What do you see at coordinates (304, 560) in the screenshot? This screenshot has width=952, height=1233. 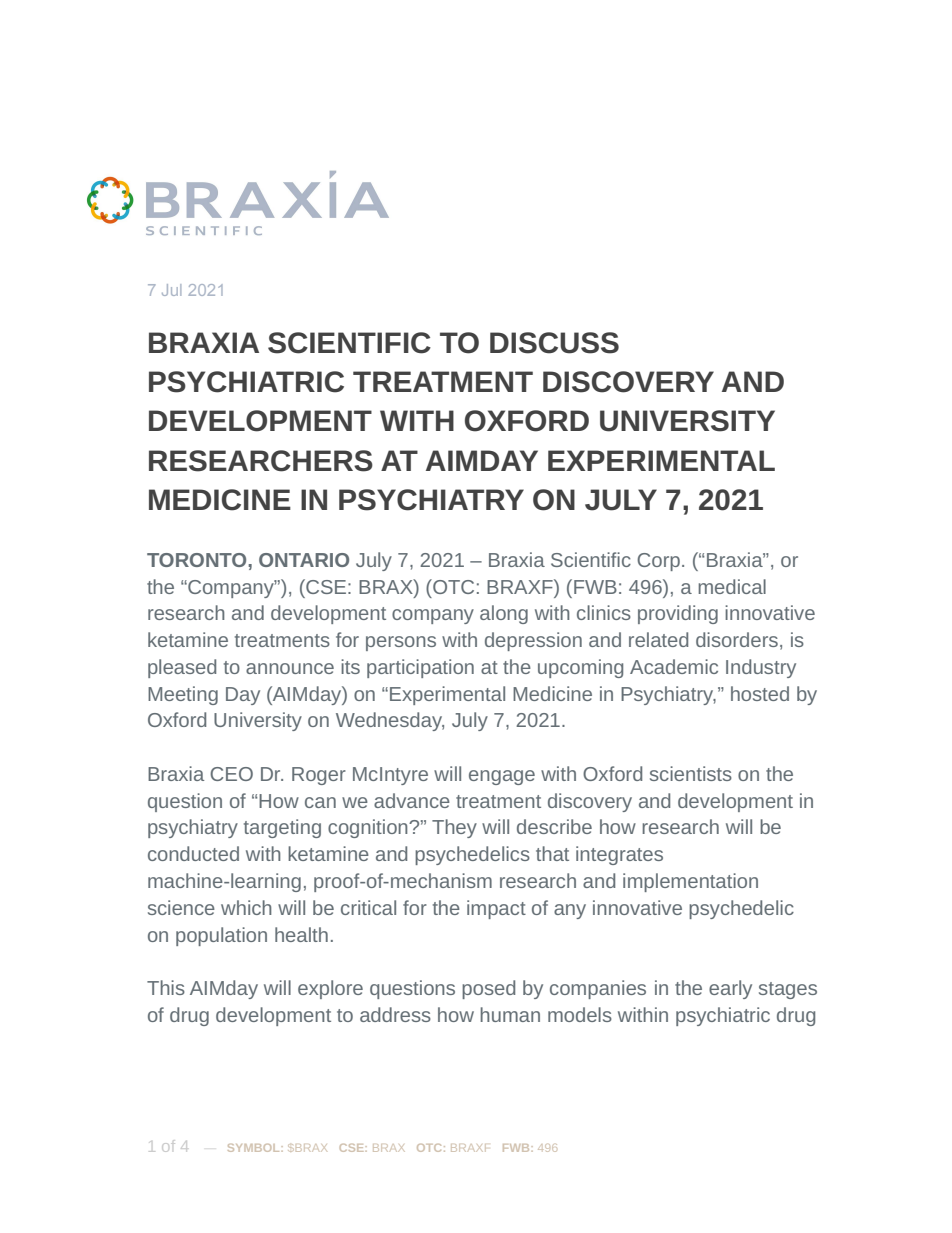 I see `ONTARIO` at bounding box center [304, 560].
